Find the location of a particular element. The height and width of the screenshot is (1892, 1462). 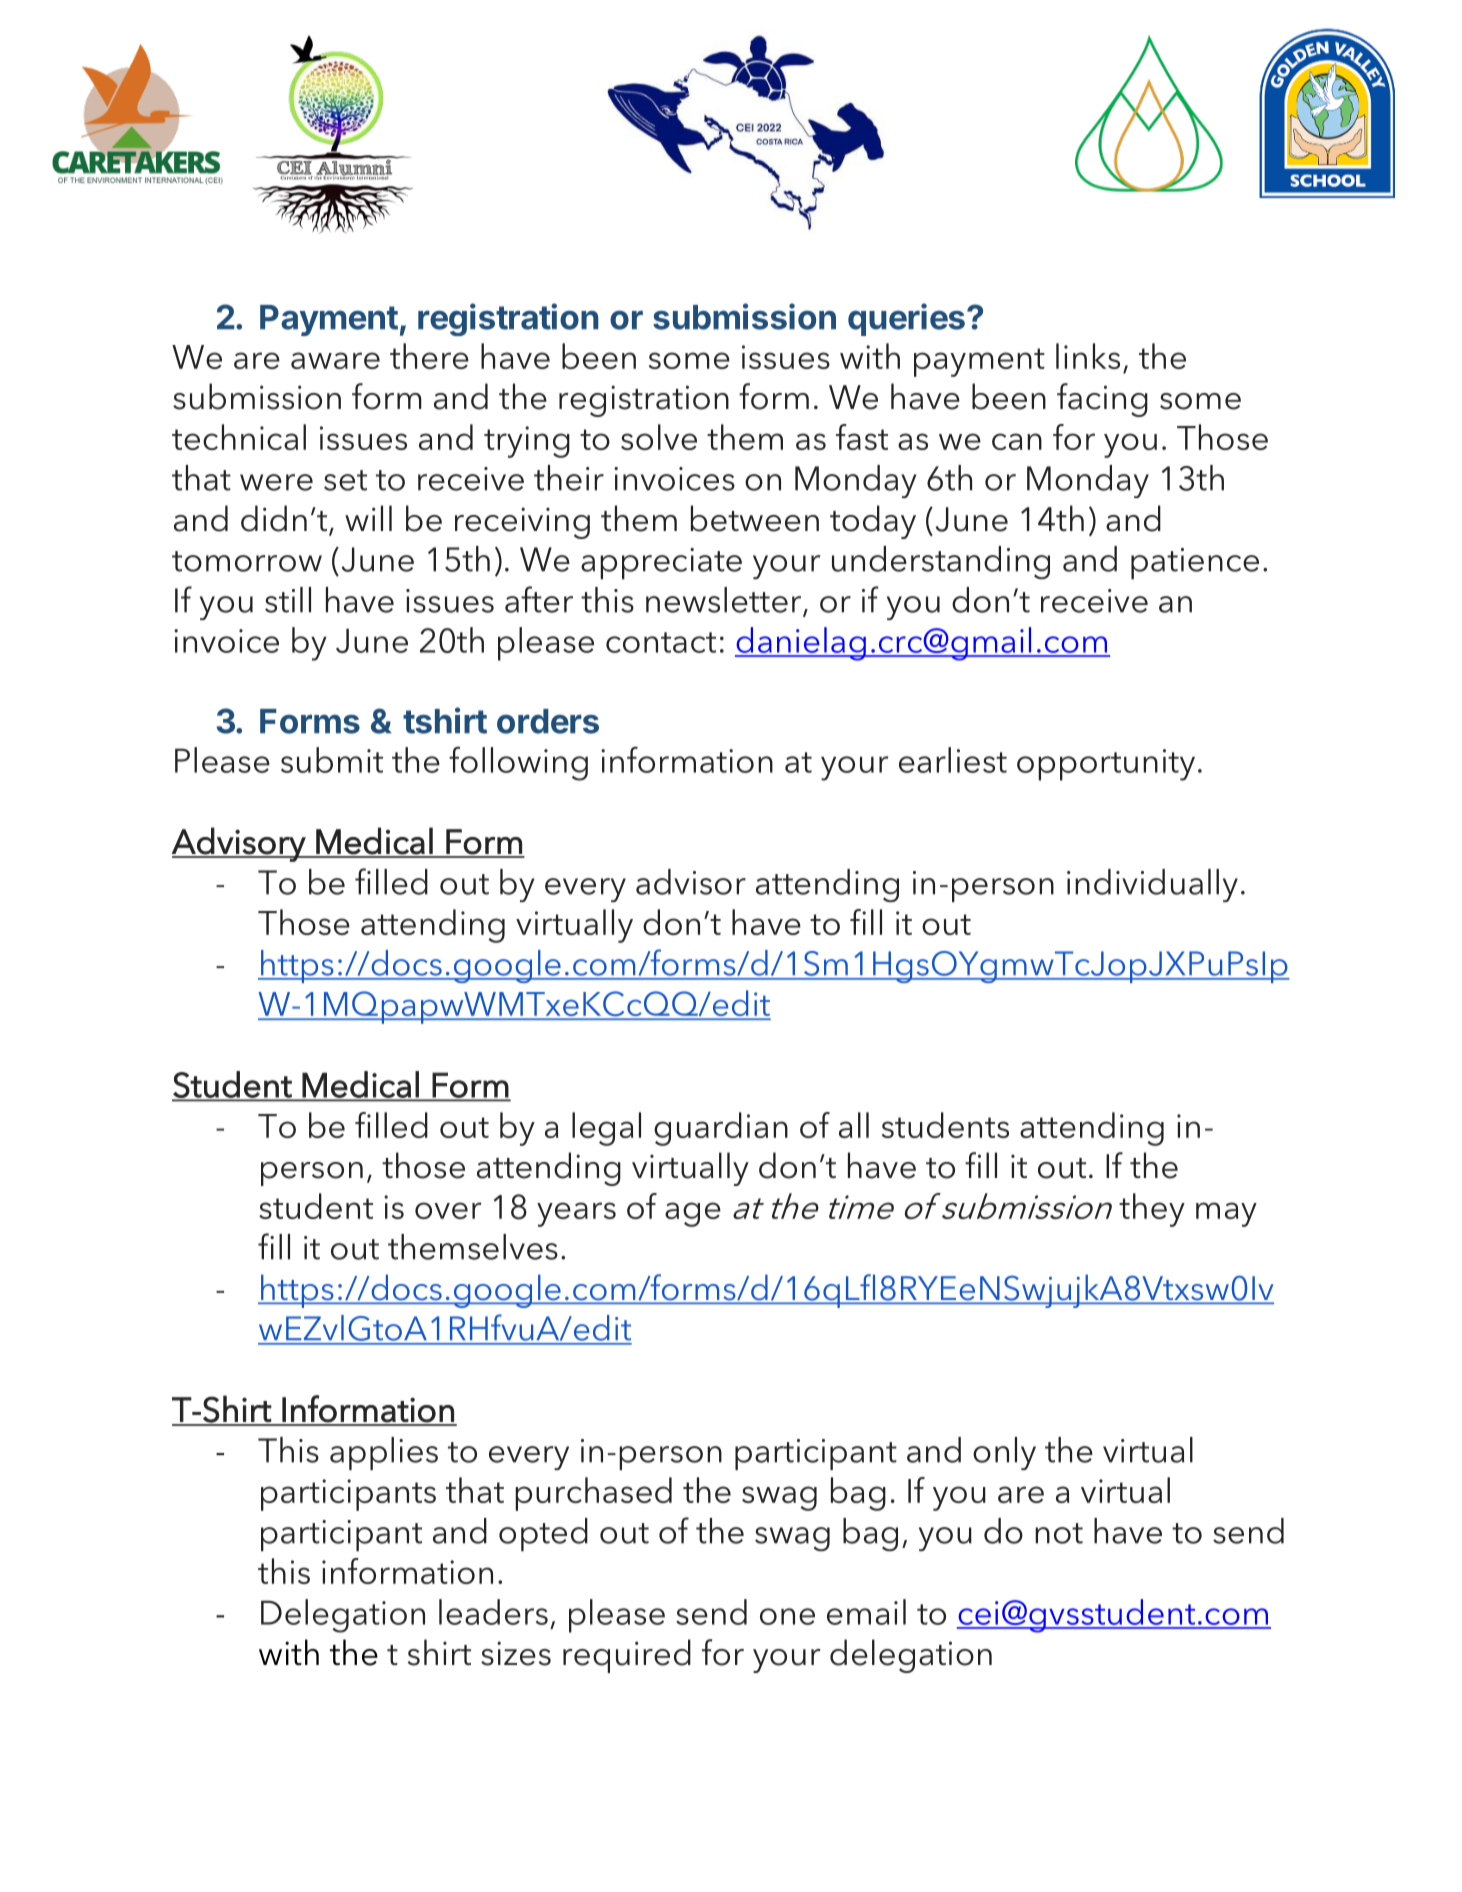

over is located at coordinates (448, 1210).
